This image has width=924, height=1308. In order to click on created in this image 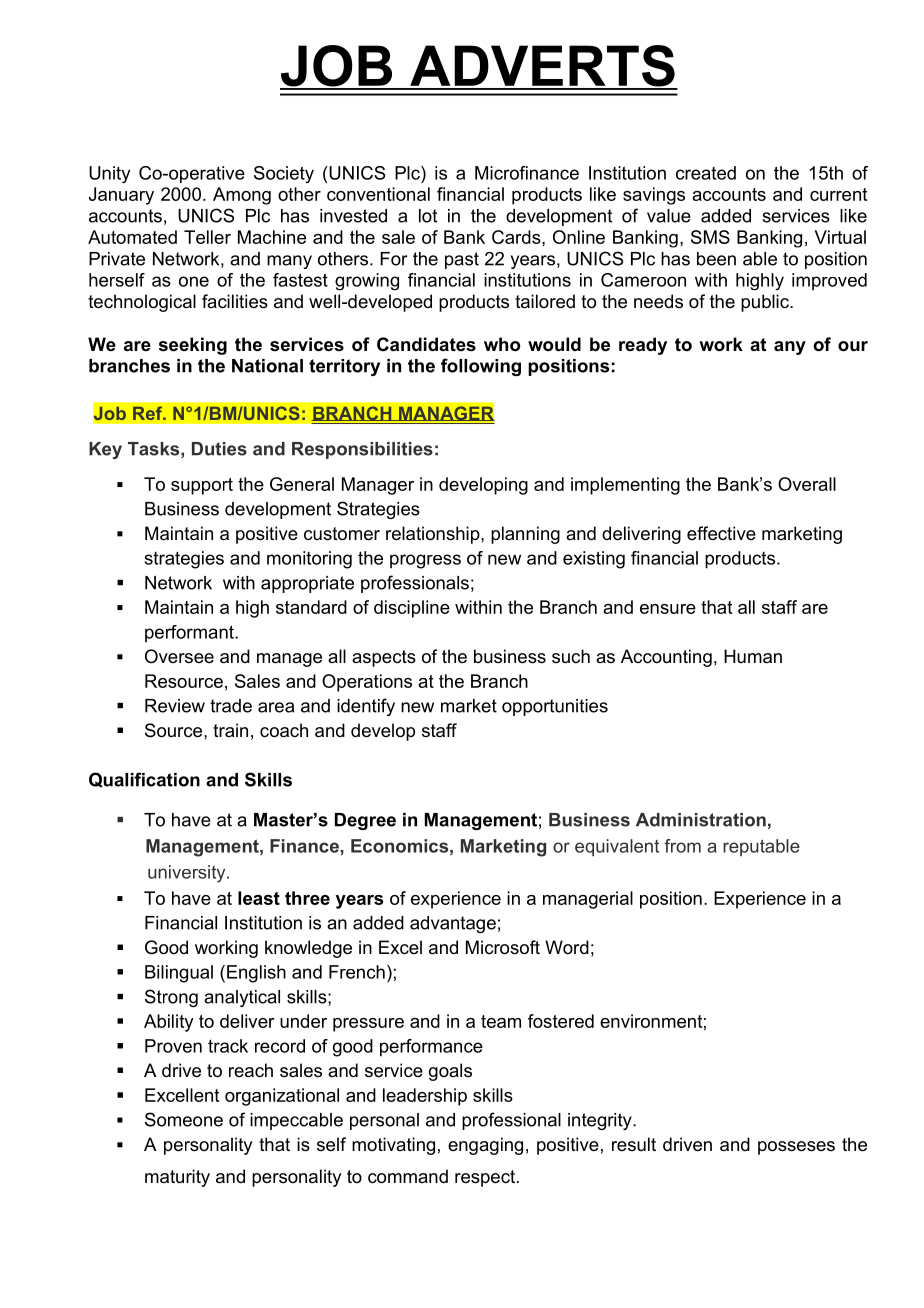, I will do `click(706, 173)`.
